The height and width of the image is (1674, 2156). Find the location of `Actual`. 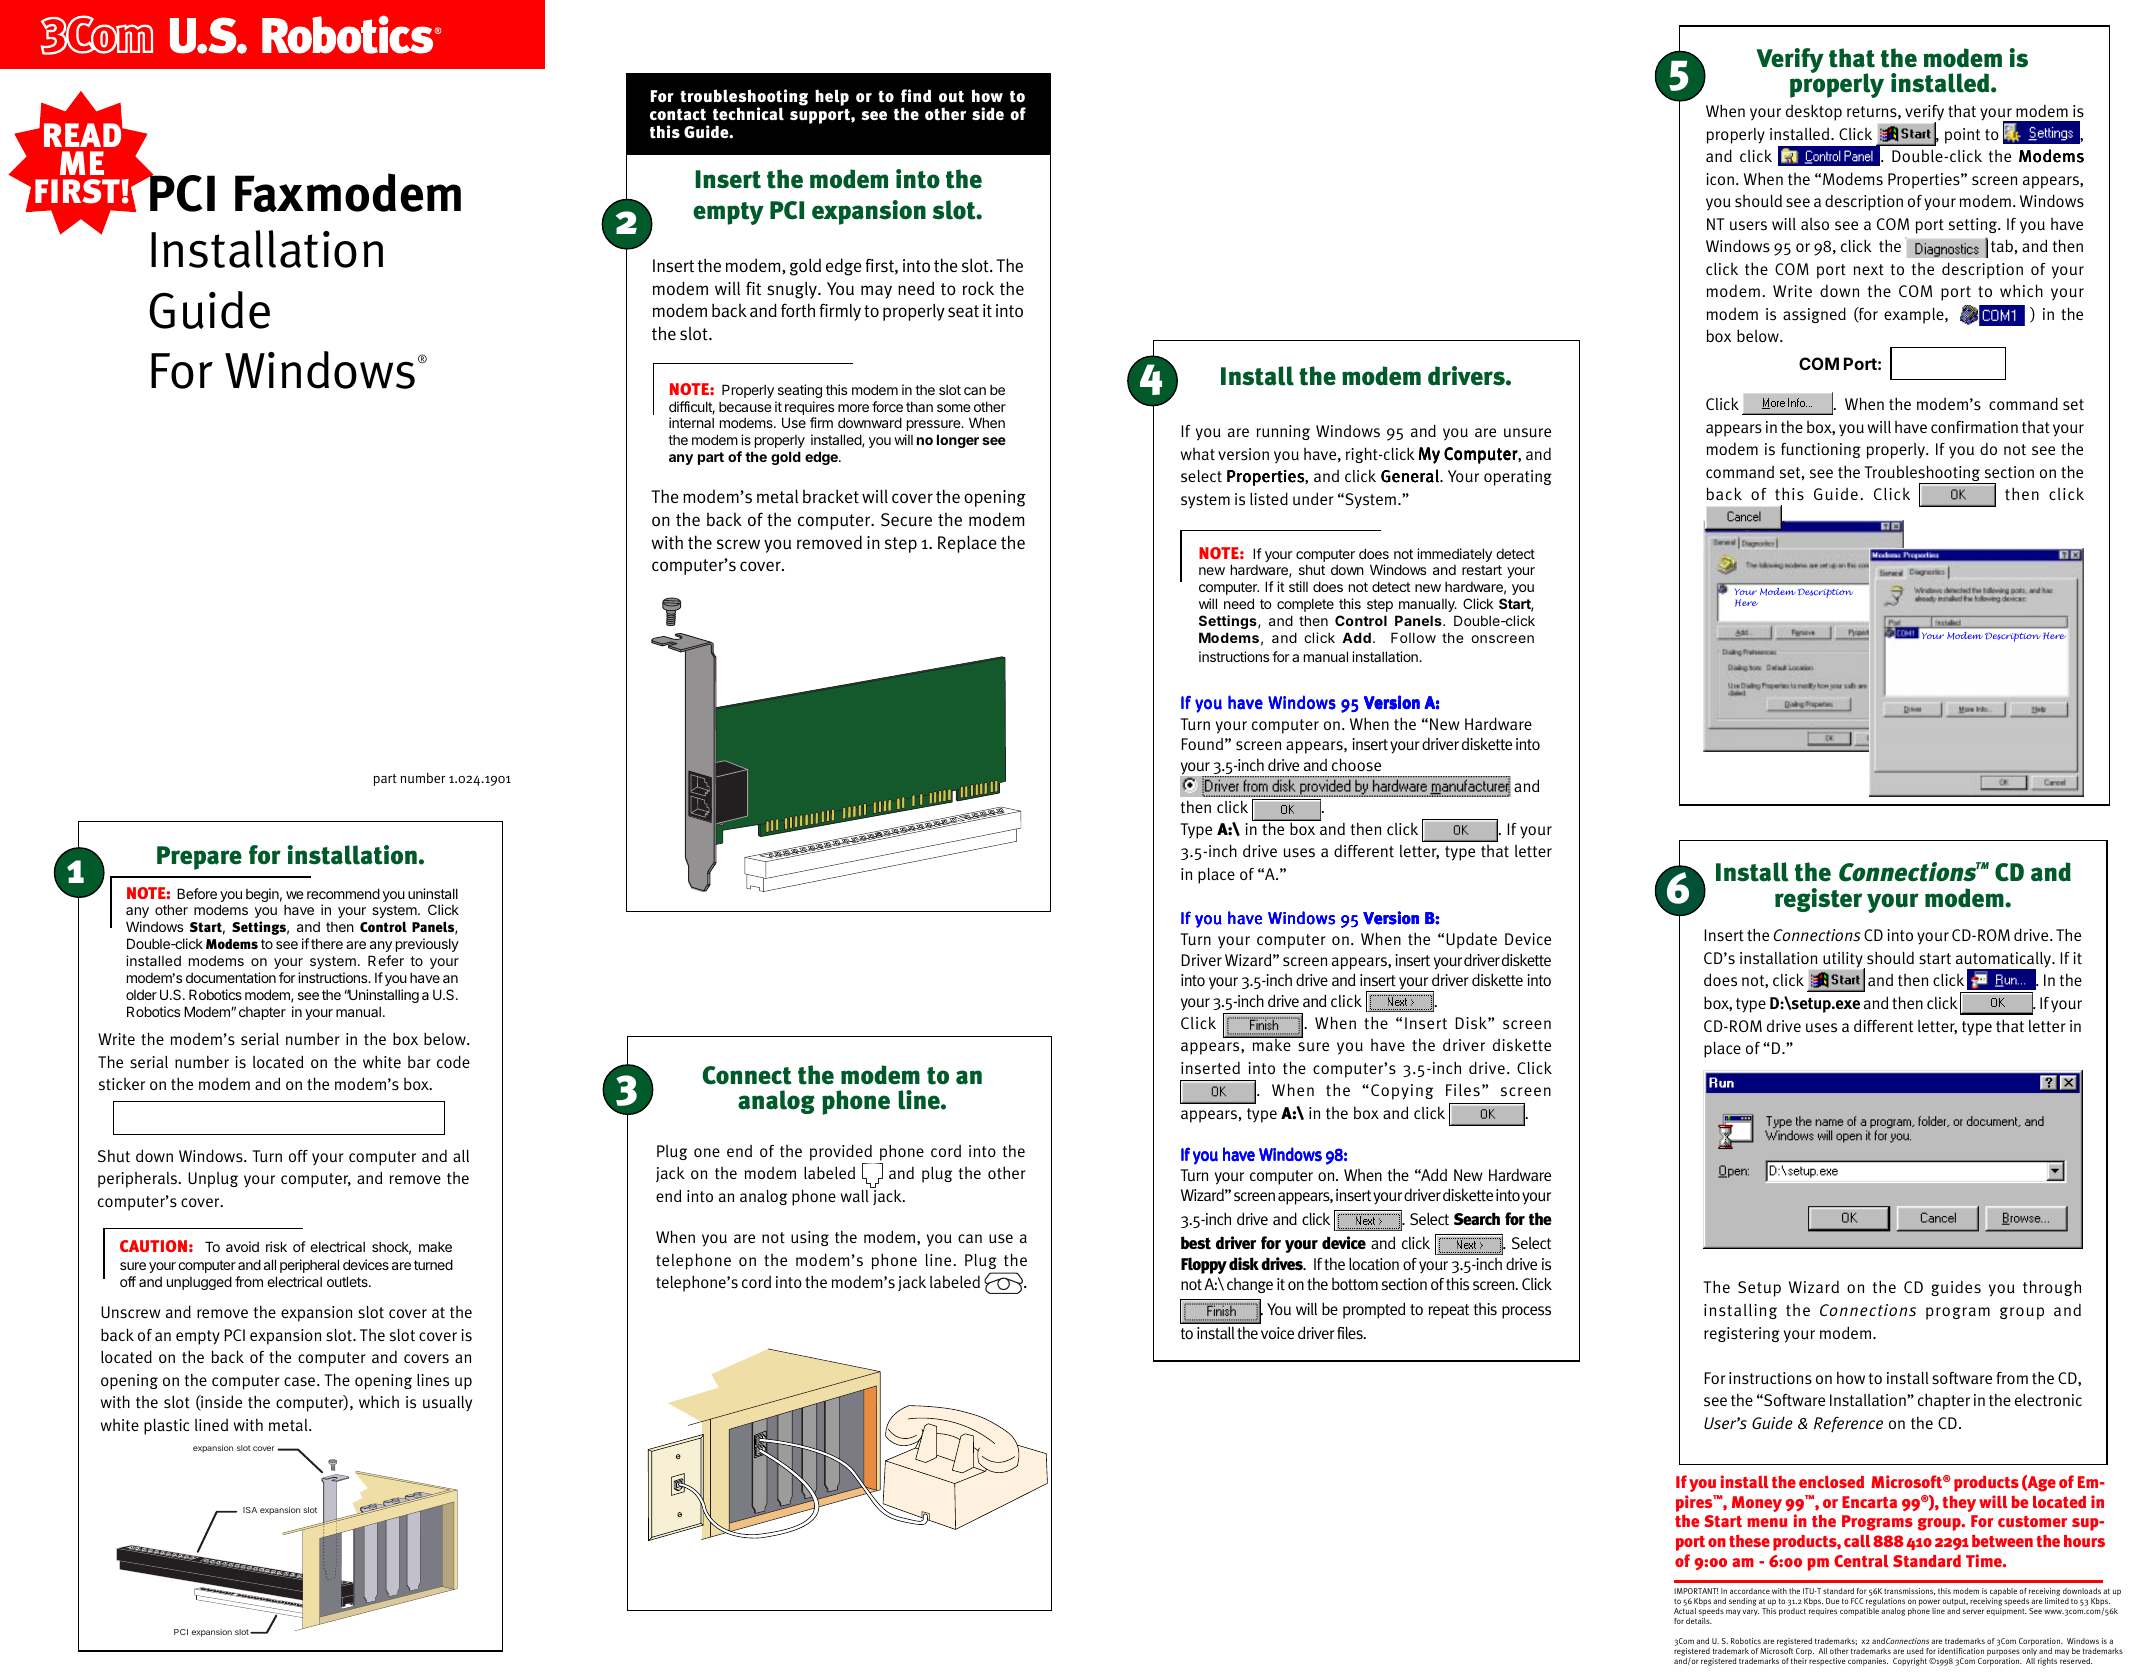

Actual is located at coordinates (1685, 1611).
